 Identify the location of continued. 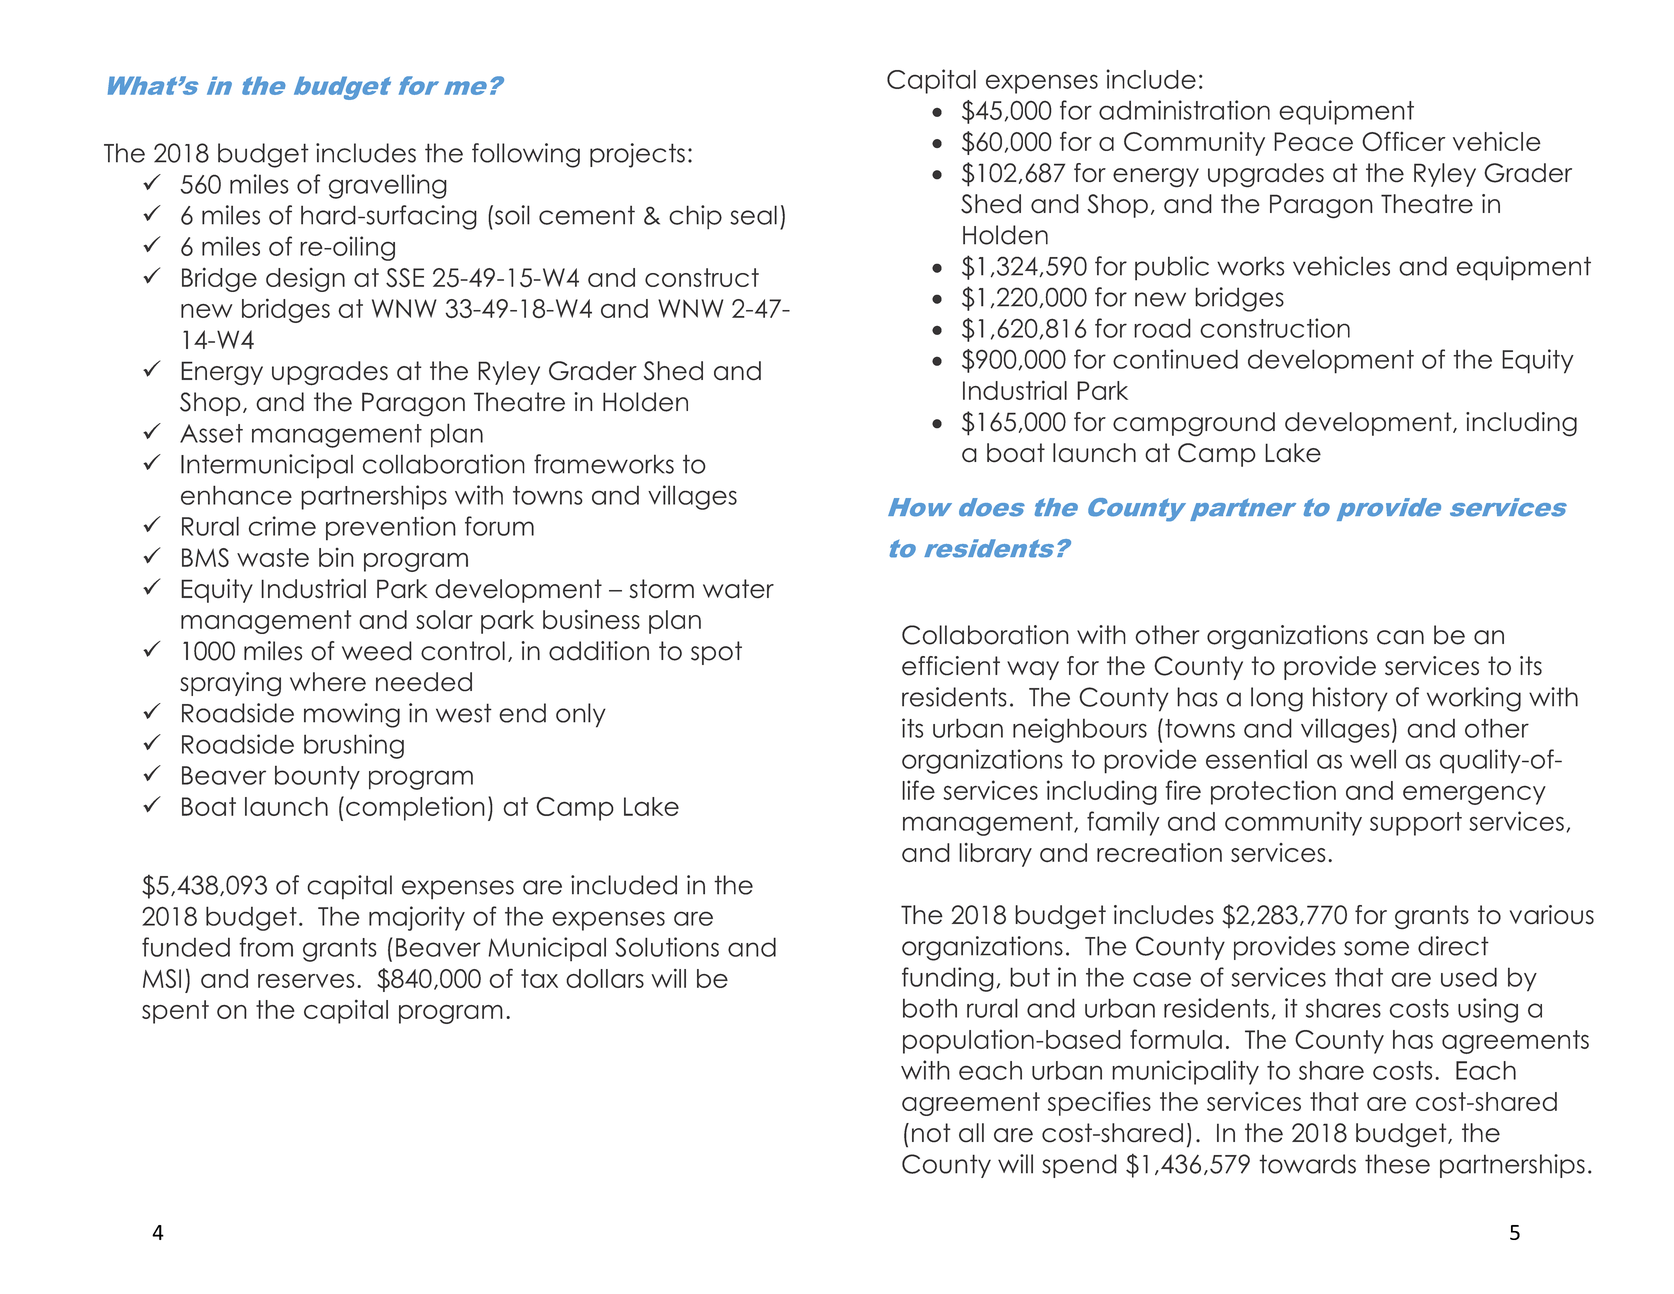
(1175, 359).
